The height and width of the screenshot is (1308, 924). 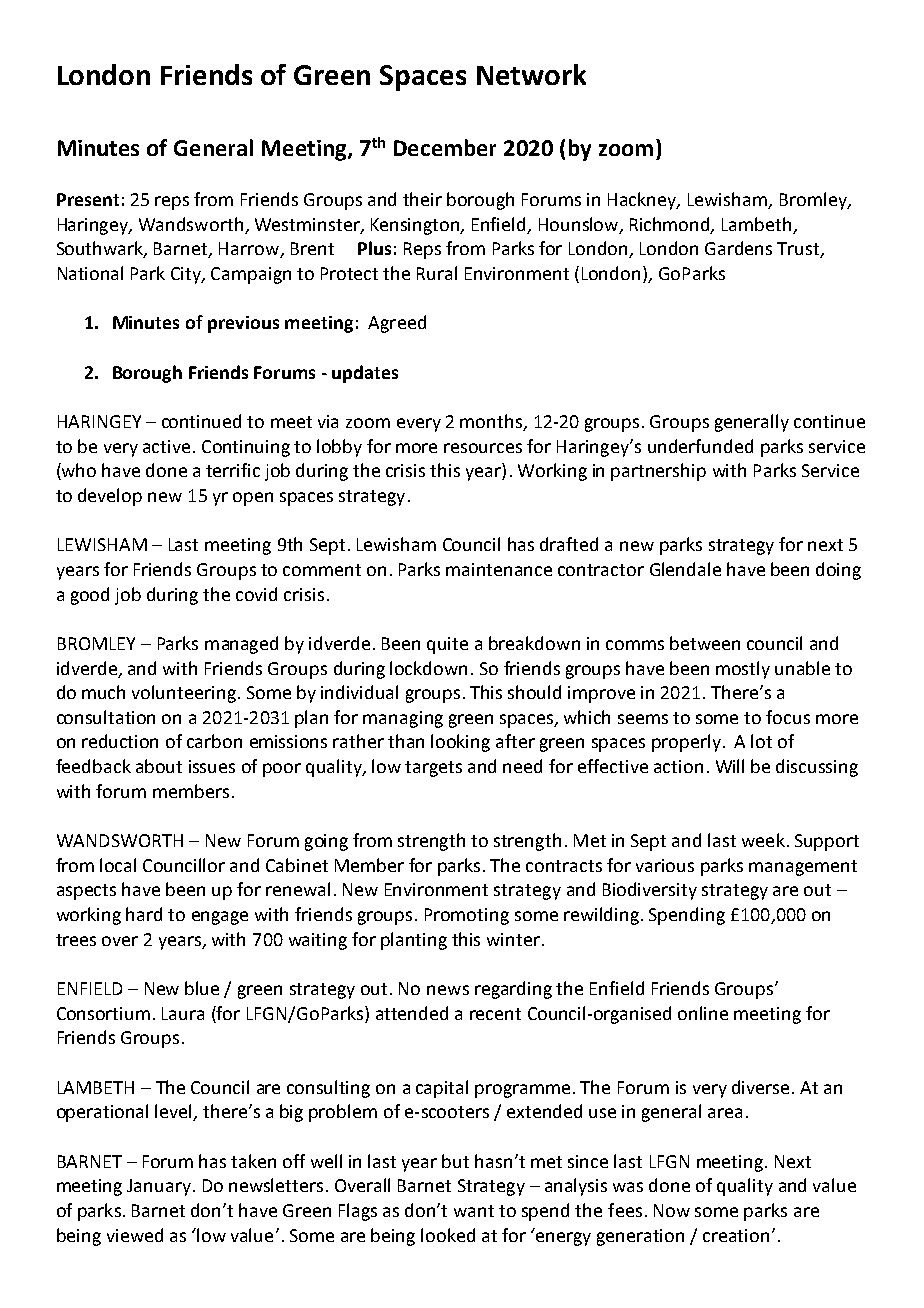 I want to click on January, so click(x=159, y=1187).
